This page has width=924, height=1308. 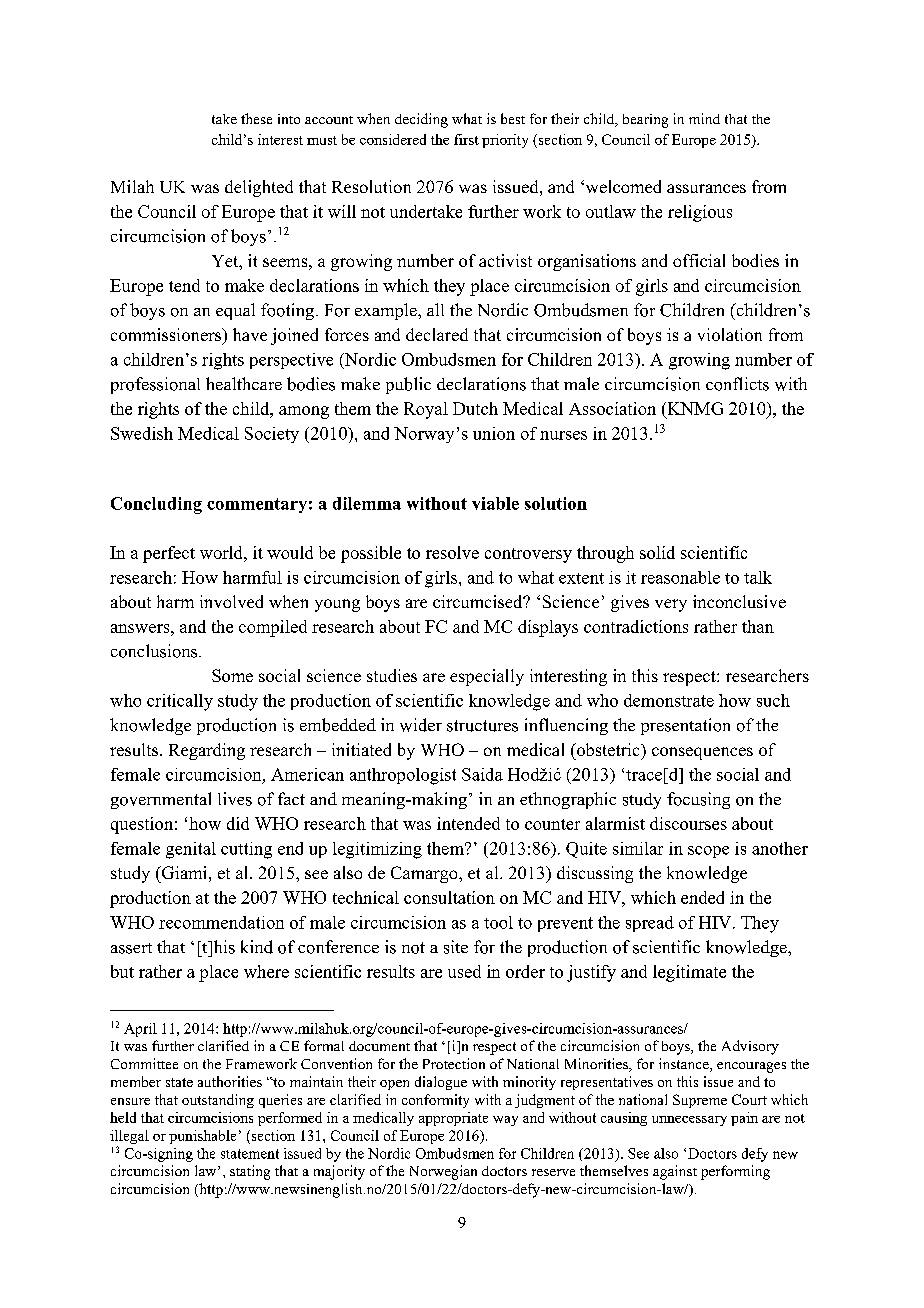 I want to click on very, so click(x=671, y=605).
